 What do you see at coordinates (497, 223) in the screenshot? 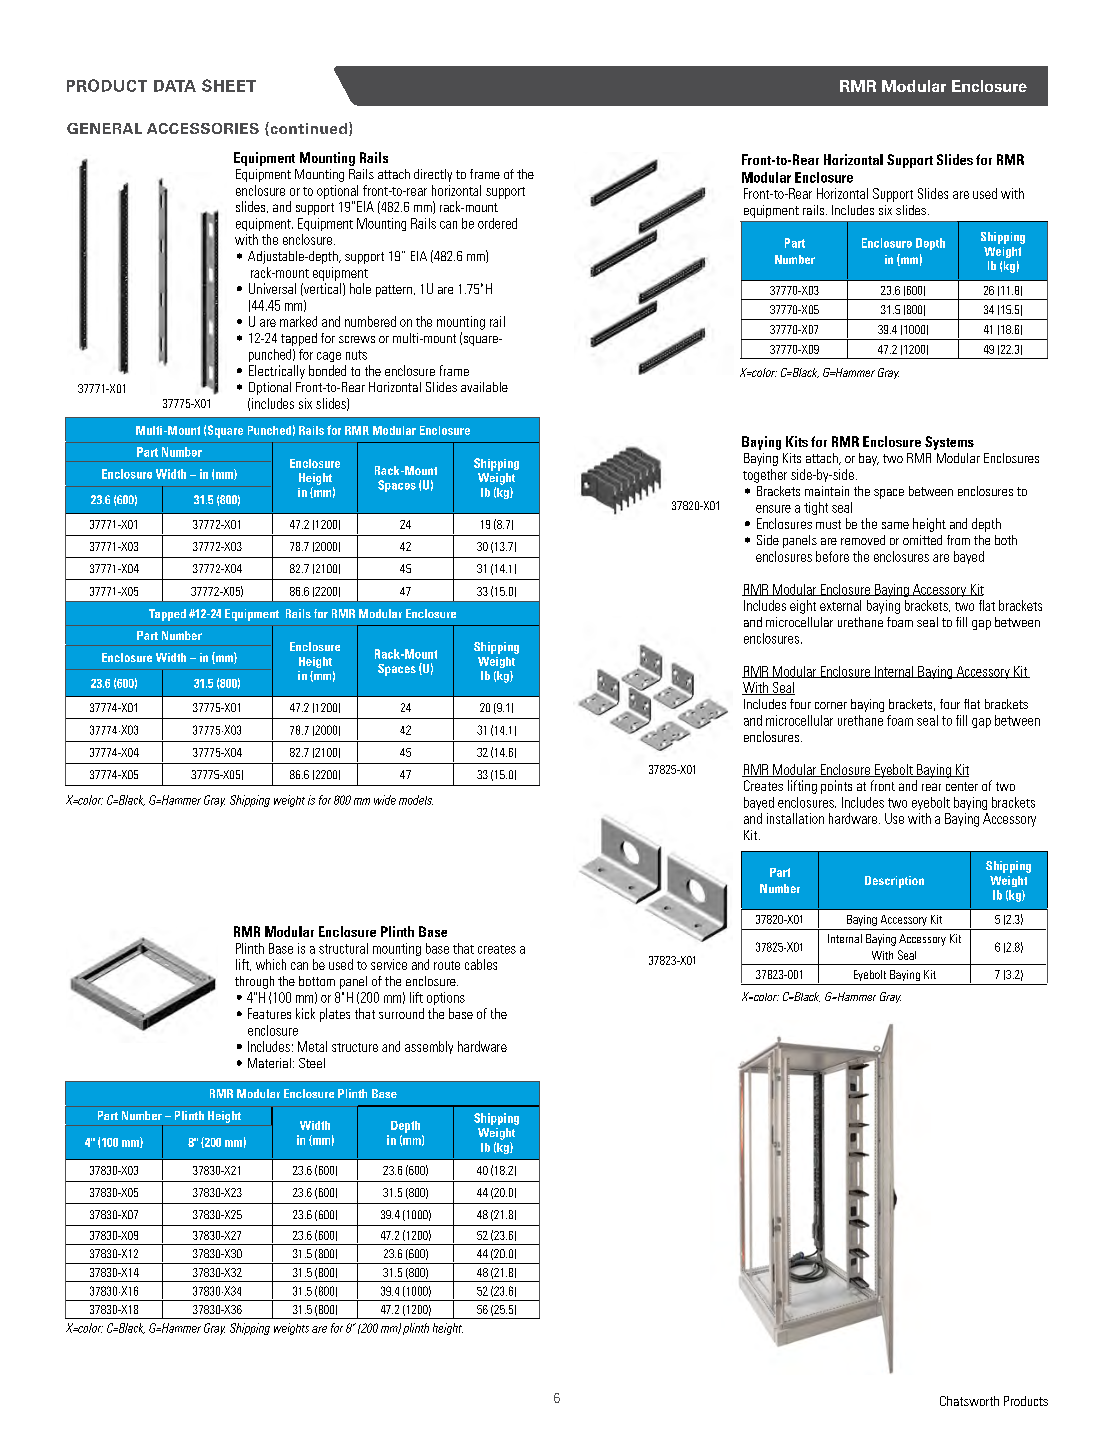
I see `ordered` at bounding box center [497, 223].
